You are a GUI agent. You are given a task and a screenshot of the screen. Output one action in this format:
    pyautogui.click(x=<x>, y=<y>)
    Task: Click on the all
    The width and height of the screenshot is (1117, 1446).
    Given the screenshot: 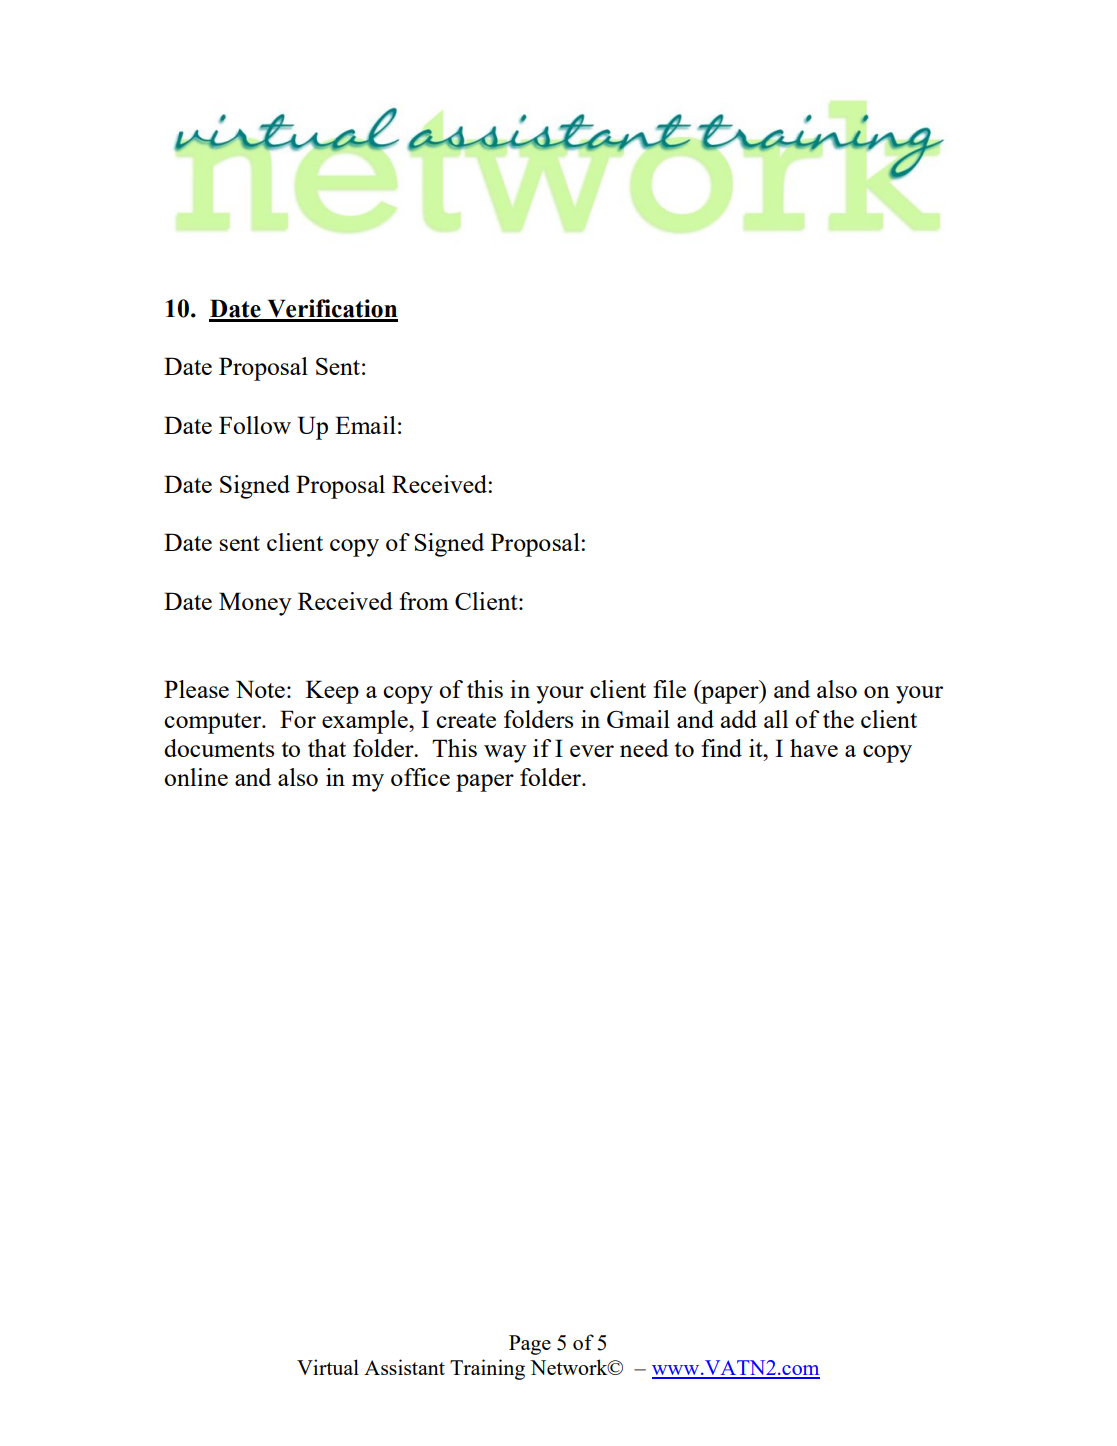 What is the action you would take?
    pyautogui.click(x=776, y=719)
